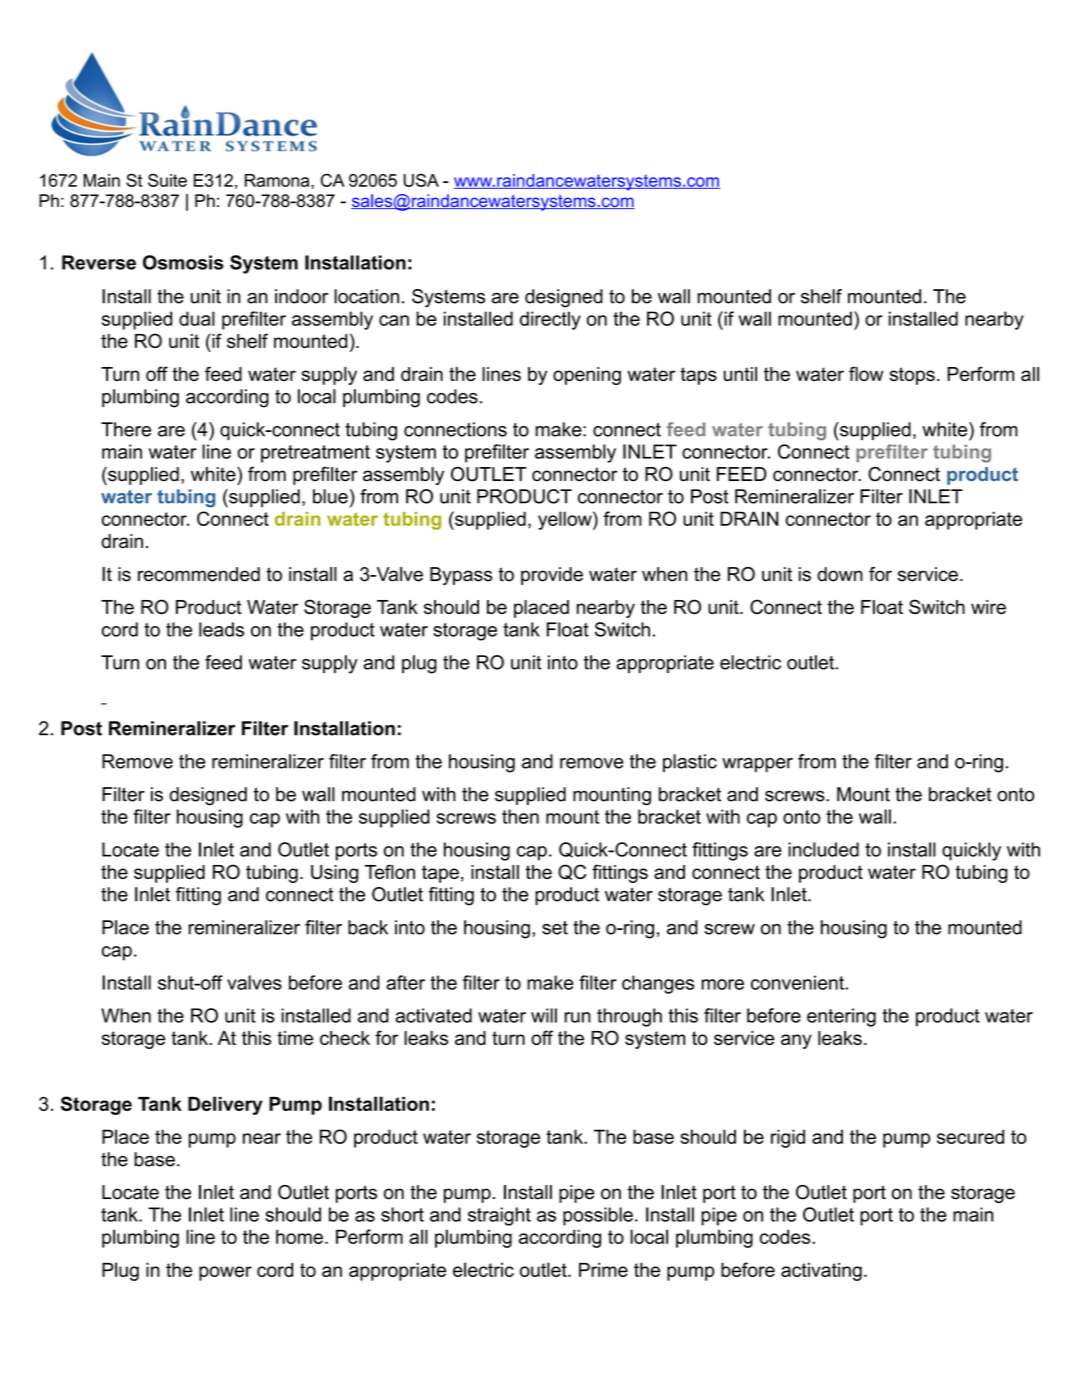 The height and width of the screenshot is (1400, 1082). Describe the element at coordinates (167, 180) in the screenshot. I see `Suite` at that location.
